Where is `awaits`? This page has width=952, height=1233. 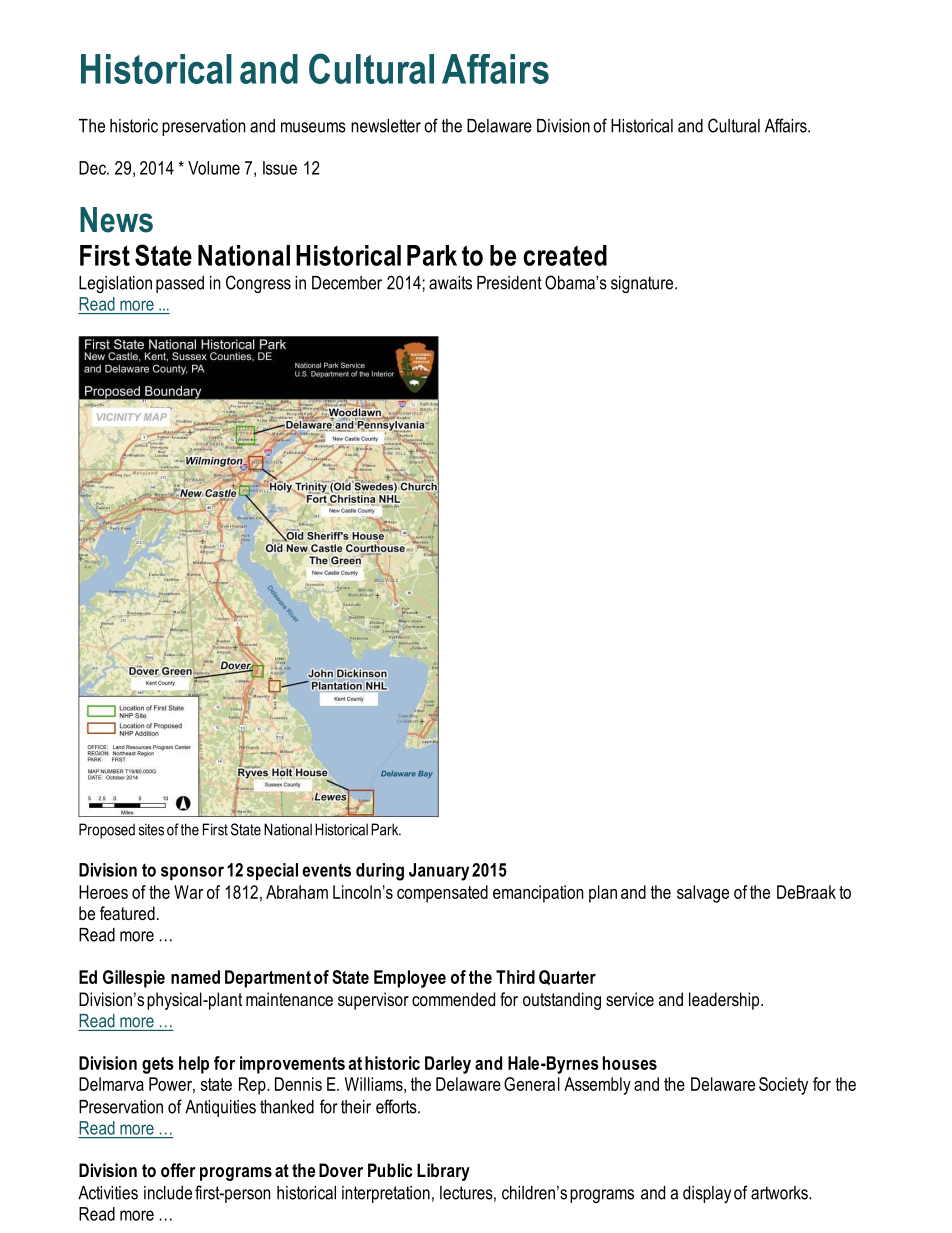
awaits is located at coordinates (450, 283).
